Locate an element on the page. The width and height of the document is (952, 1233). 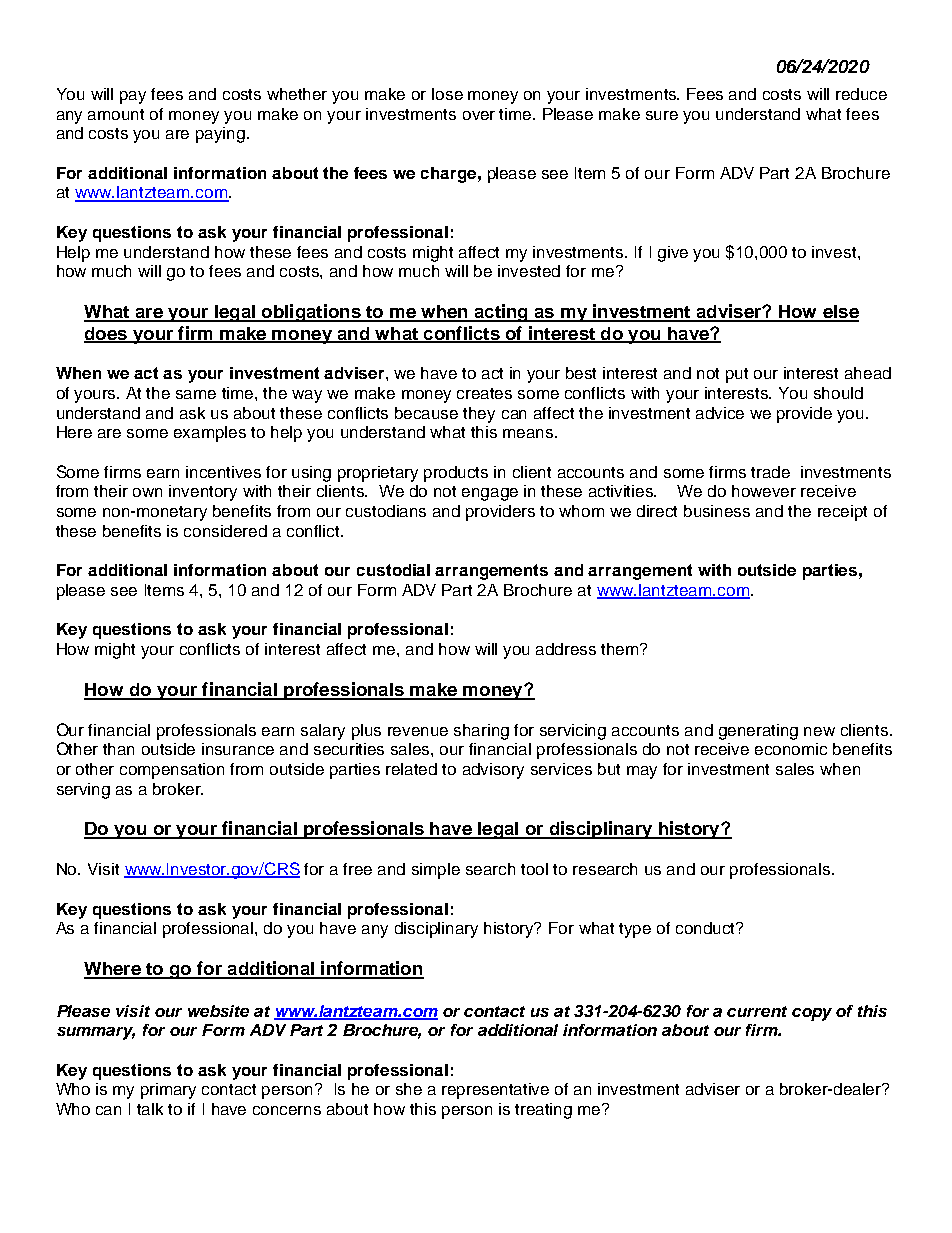
over is located at coordinates (479, 115).
